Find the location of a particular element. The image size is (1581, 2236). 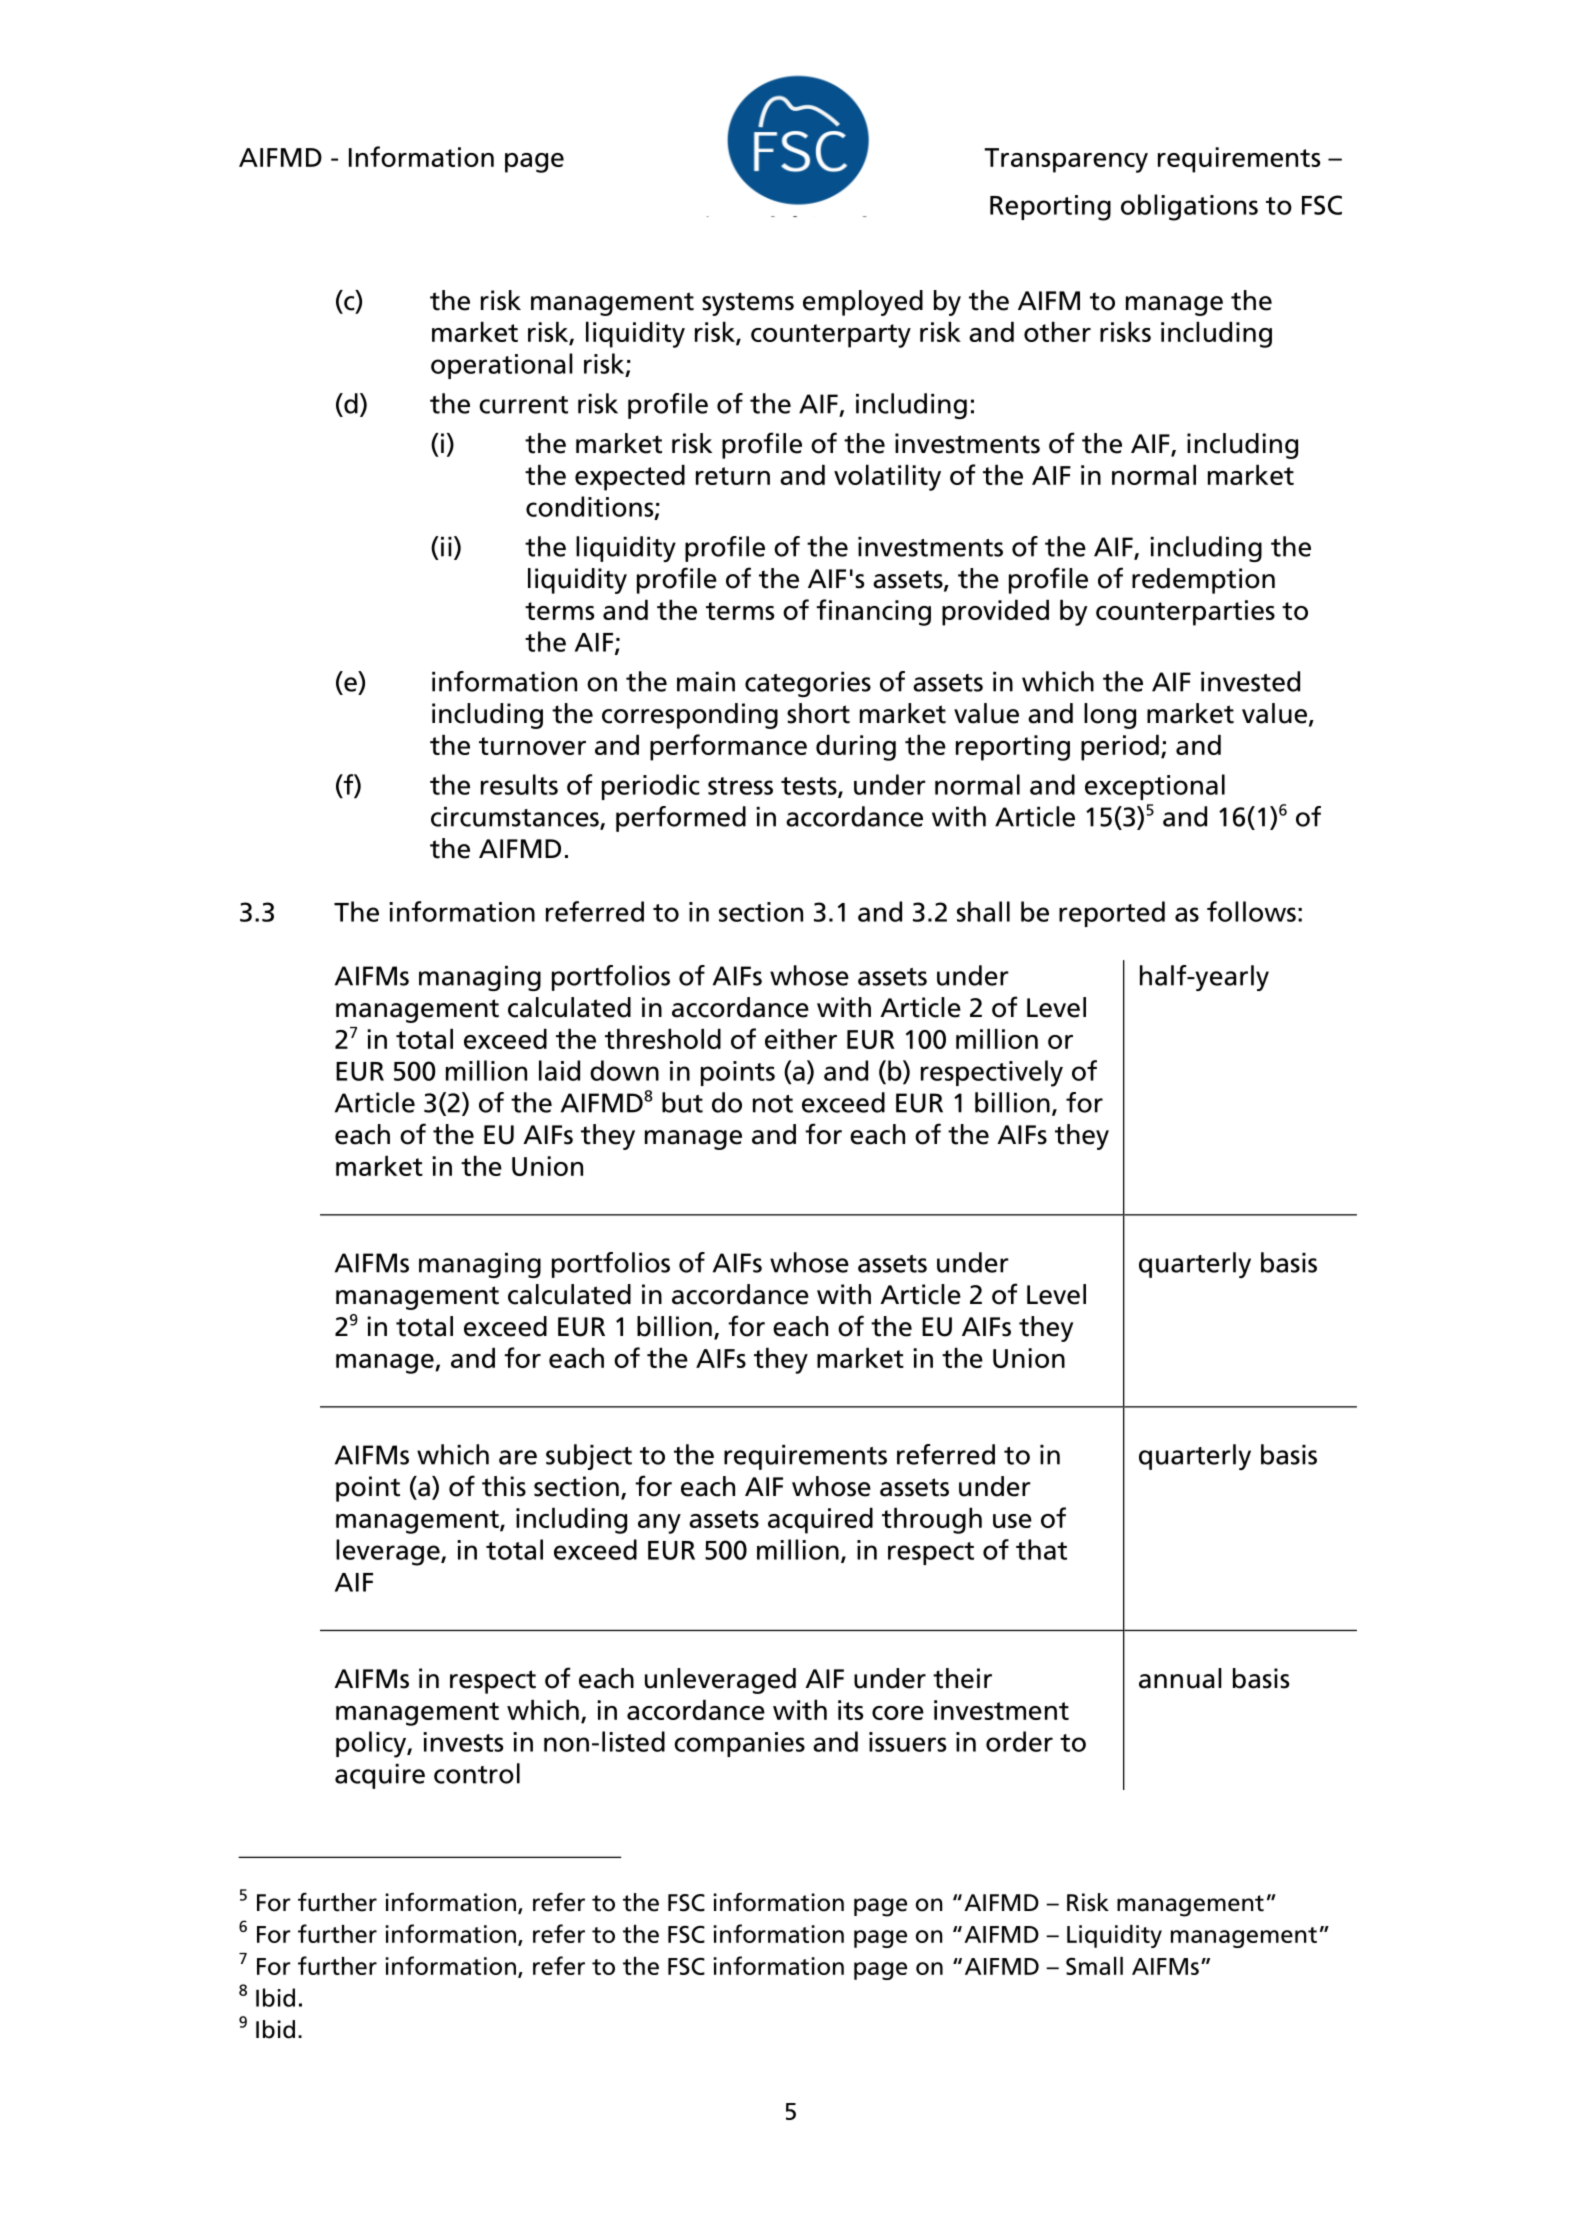

employed is located at coordinates (863, 303).
